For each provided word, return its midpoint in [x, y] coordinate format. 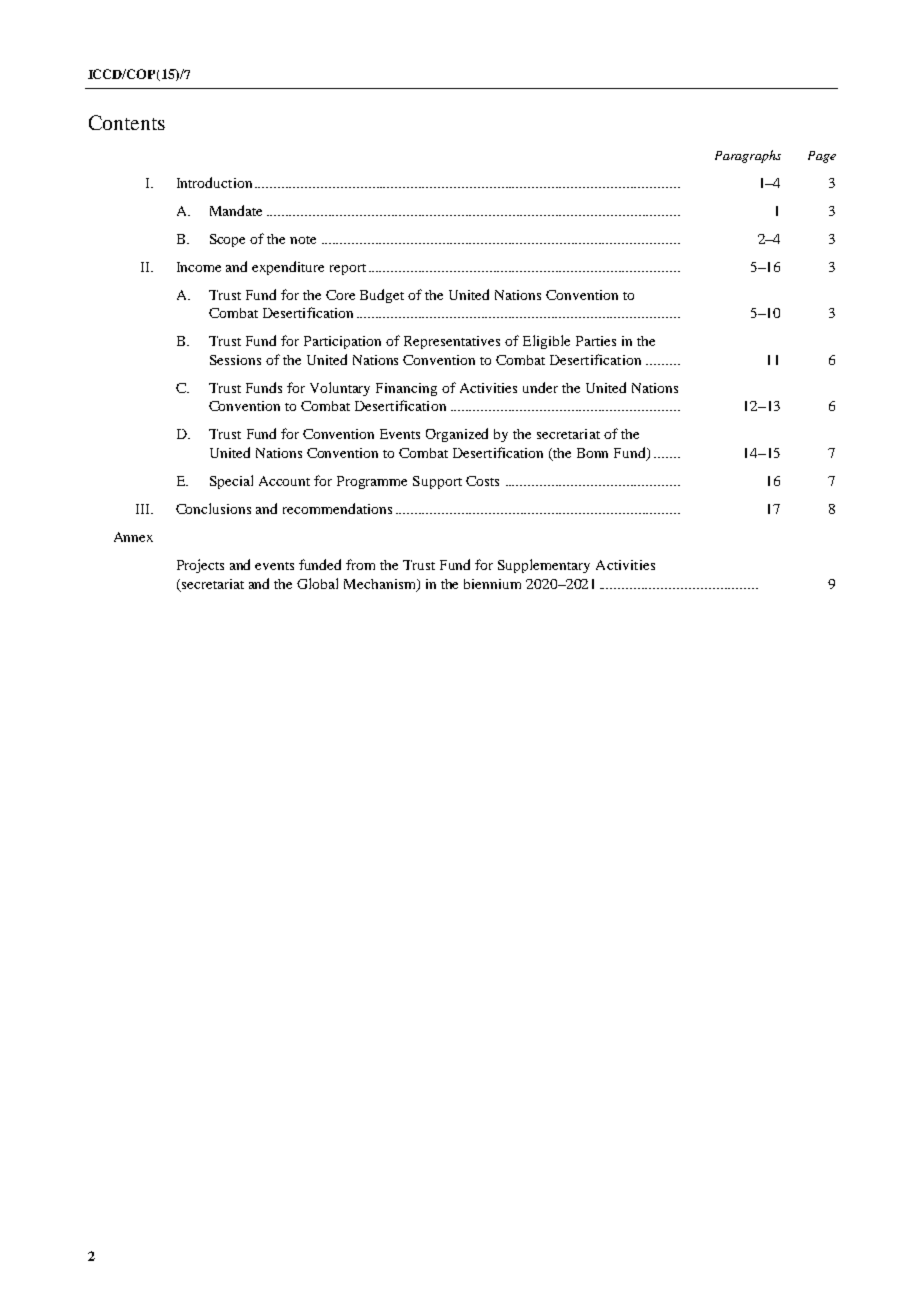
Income [199, 267]
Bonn [592, 453]
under [540, 387]
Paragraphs [748, 156]
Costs [482, 481]
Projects [200, 566]
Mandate [236, 210]
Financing [406, 389]
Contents [127, 122]
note [303, 240]
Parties [596, 341]
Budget [382, 296]
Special [231, 482]
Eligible [546, 342]
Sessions [235, 360]
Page [822, 157]
